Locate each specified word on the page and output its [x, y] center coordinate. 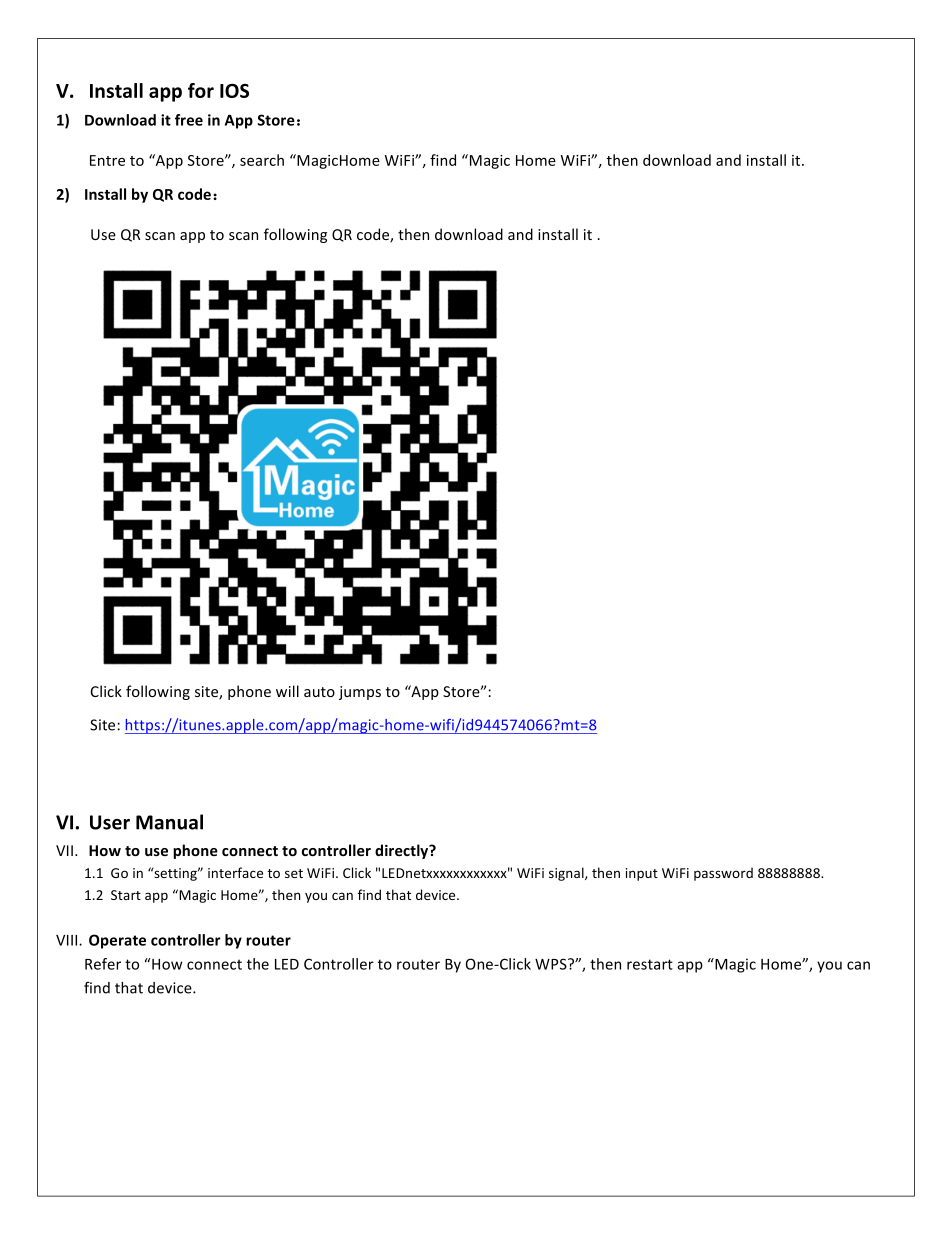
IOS [234, 91]
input [642, 874]
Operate [117, 941]
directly [403, 851]
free [189, 120]
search [262, 160]
